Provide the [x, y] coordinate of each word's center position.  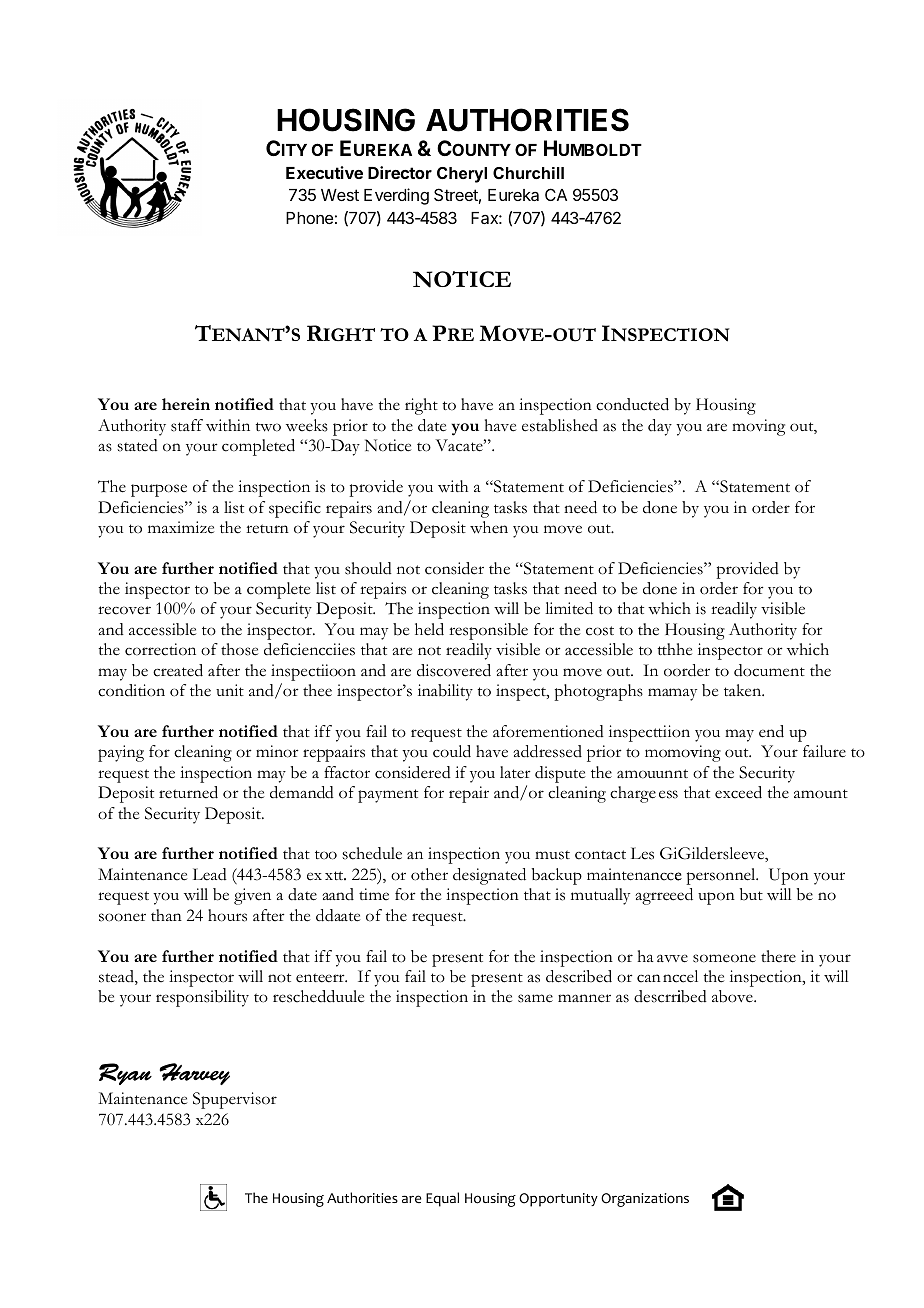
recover [124, 610]
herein [186, 404]
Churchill [528, 173]
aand [338, 894]
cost [600, 631]
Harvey [194, 1074]
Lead [210, 874]
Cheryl [462, 175]
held [429, 629]
